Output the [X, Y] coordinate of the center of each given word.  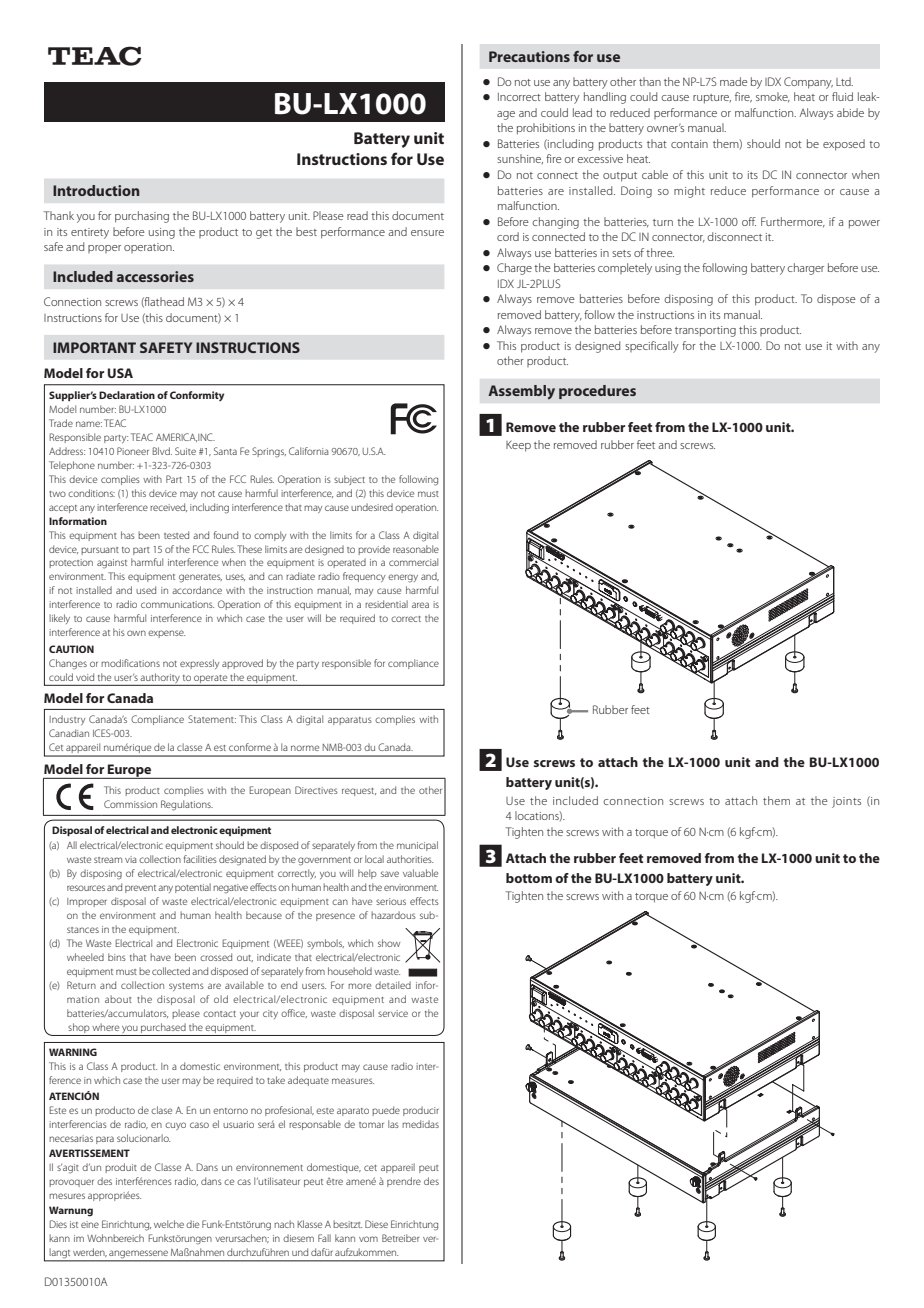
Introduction [96, 190]
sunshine [520, 159]
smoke [773, 97]
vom [368, 1239]
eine [90, 1224]
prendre [404, 1182]
